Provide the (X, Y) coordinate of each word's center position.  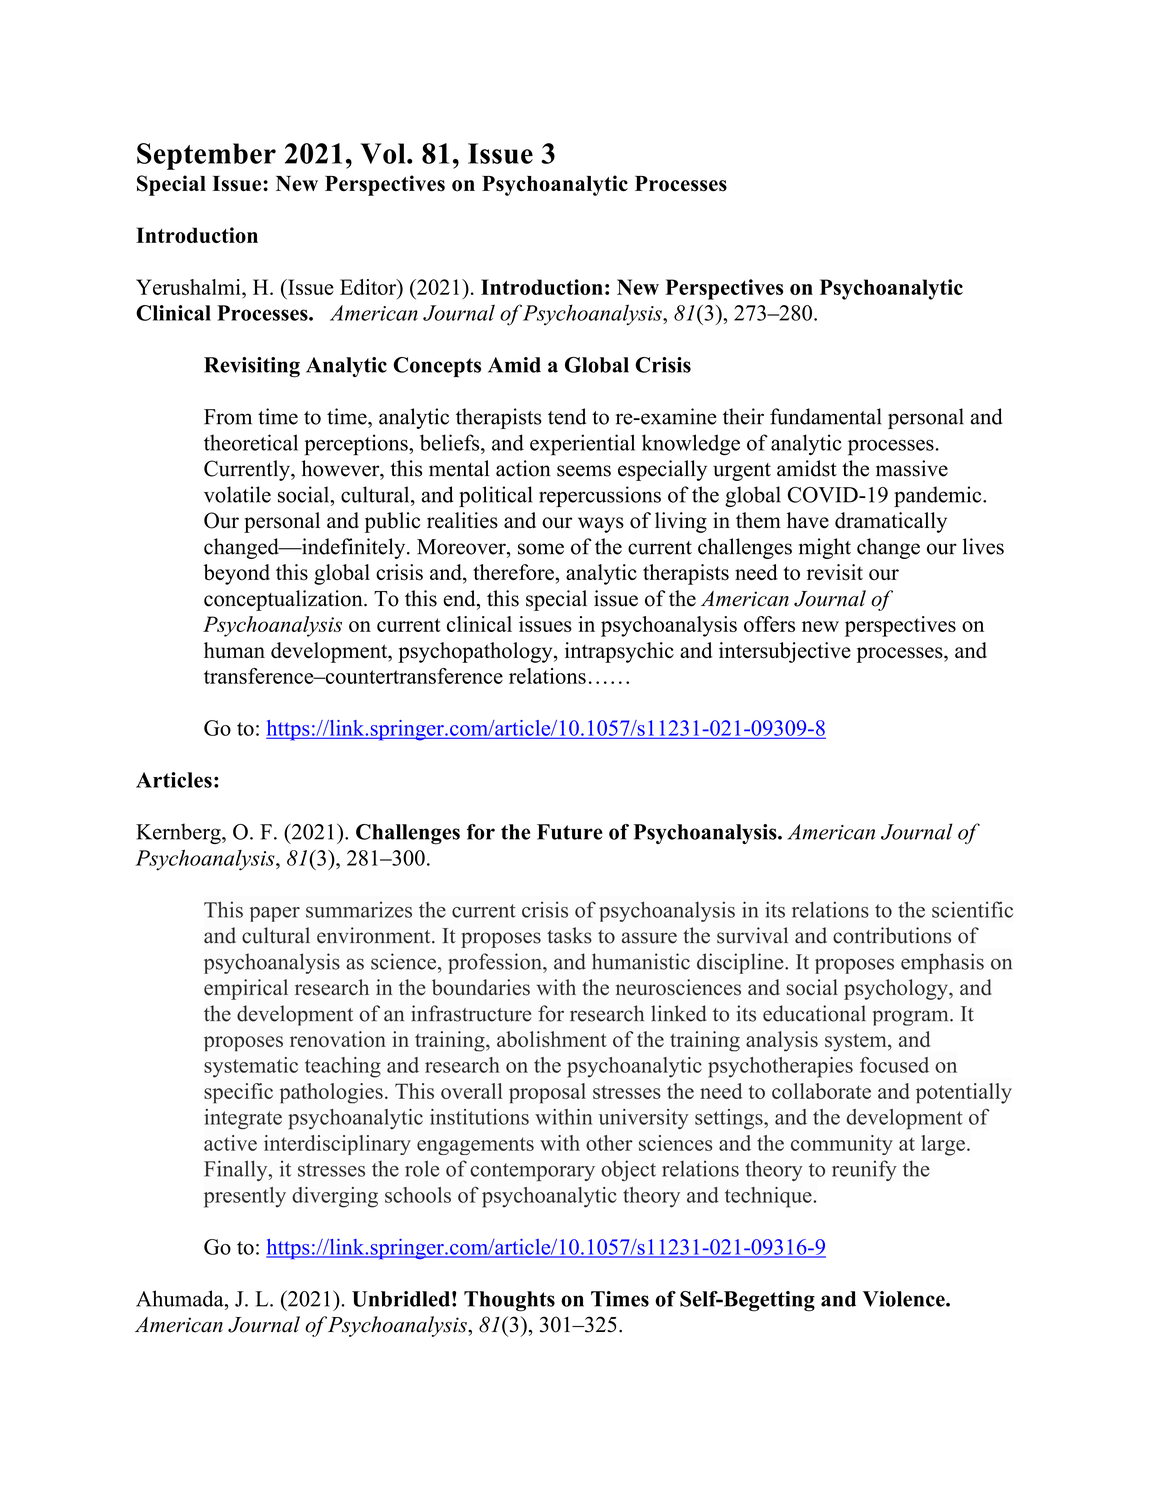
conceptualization (284, 600)
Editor (369, 287)
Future (570, 832)
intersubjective (785, 652)
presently (245, 1197)
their (743, 416)
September (206, 156)
